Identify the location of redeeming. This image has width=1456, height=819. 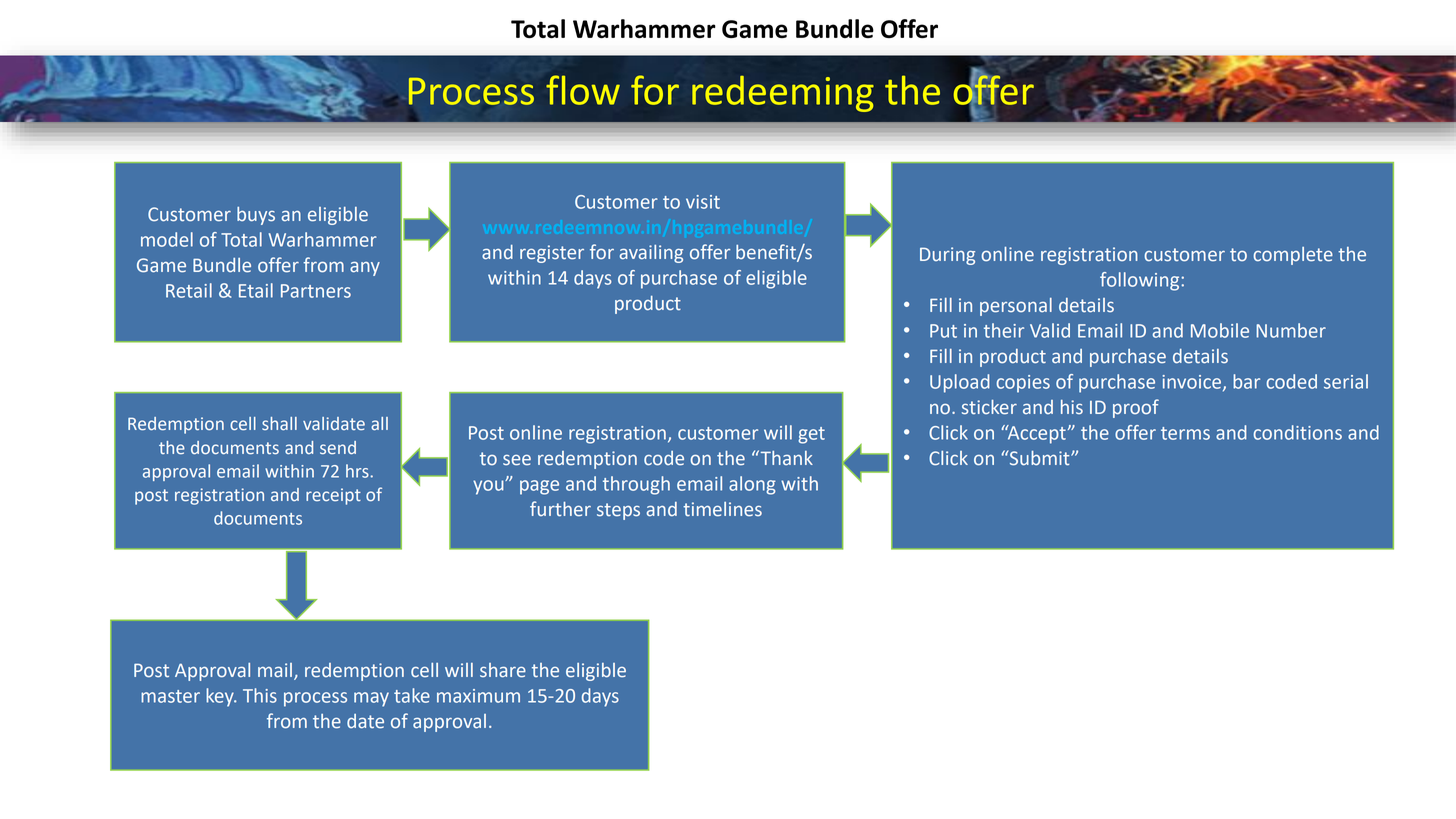
(783, 94).
